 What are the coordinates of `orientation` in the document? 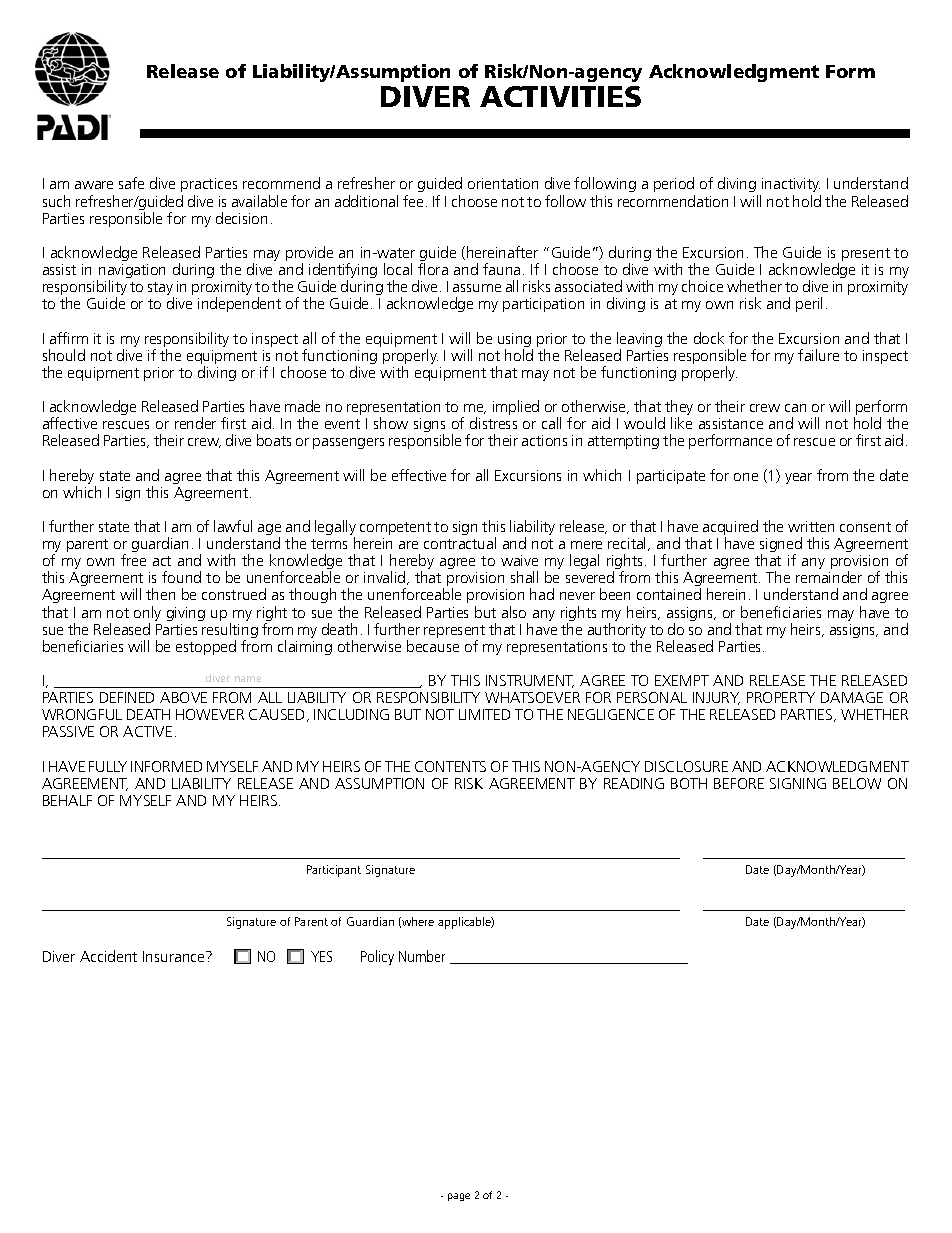 It's located at (503, 183).
